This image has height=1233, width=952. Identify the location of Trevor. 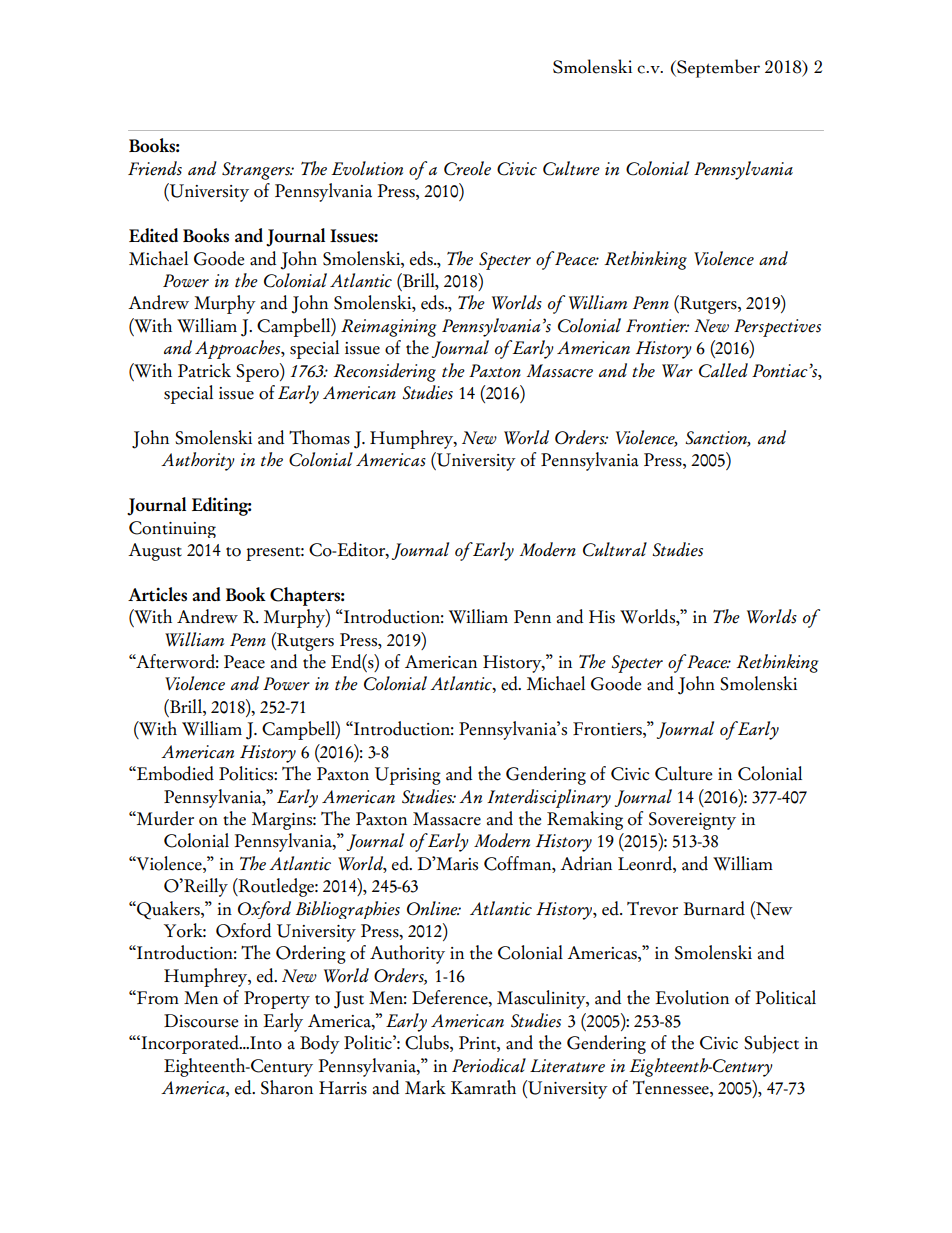
(652, 908).
